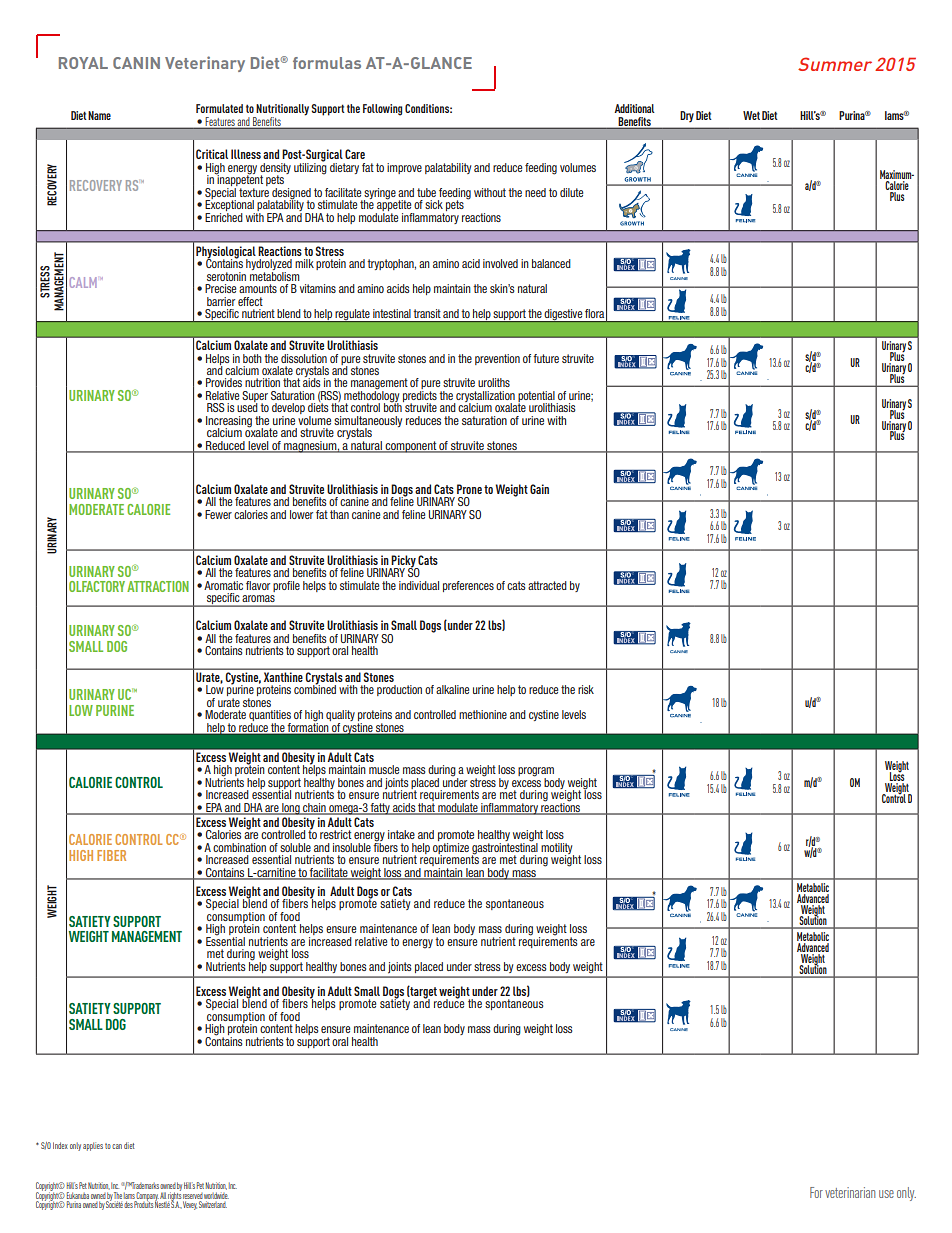 This page has width=952, height=1233. Describe the element at coordinates (224, 382) in the page. I see `Provides` at that location.
